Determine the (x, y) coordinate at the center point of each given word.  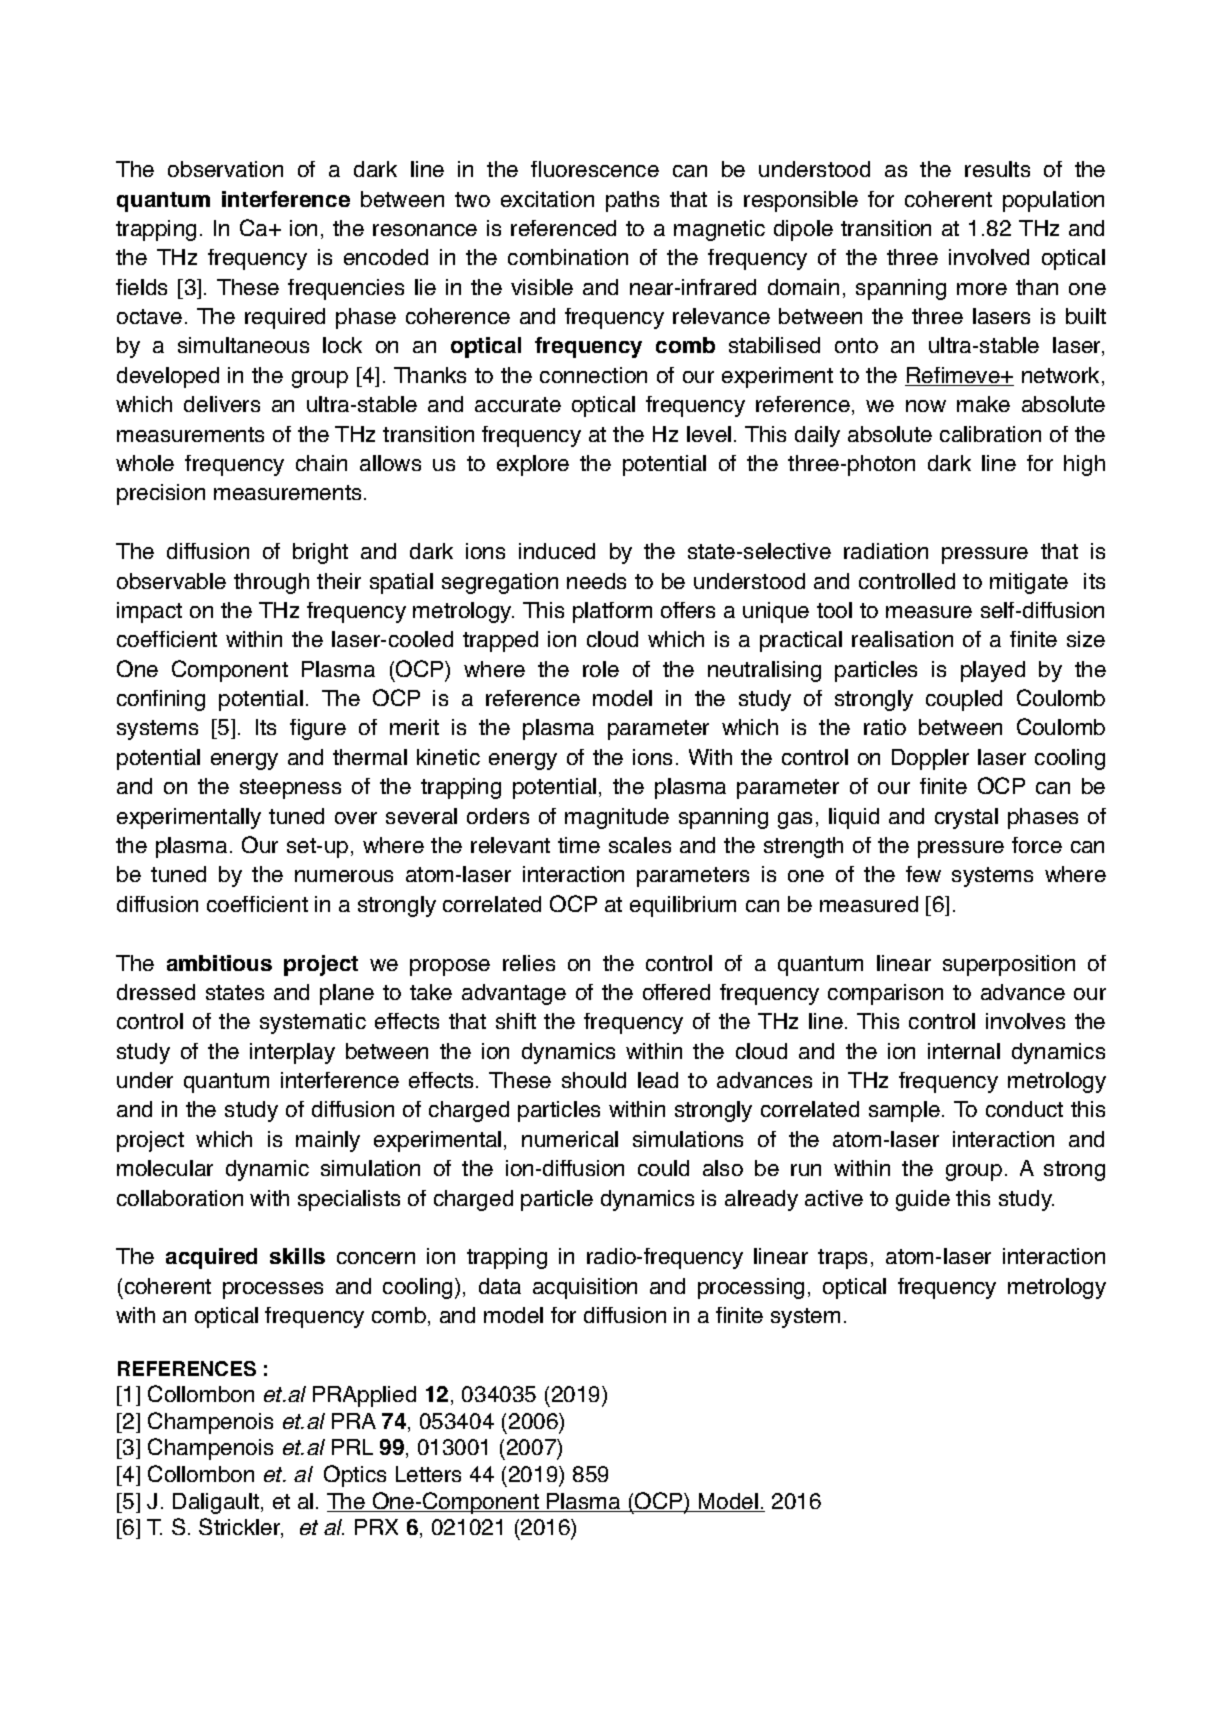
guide (923, 1200)
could (663, 1168)
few (923, 874)
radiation (886, 551)
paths (632, 201)
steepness (290, 789)
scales (640, 845)
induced (557, 551)
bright (320, 553)
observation (225, 169)
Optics (355, 1476)
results (997, 169)
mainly (328, 1141)
